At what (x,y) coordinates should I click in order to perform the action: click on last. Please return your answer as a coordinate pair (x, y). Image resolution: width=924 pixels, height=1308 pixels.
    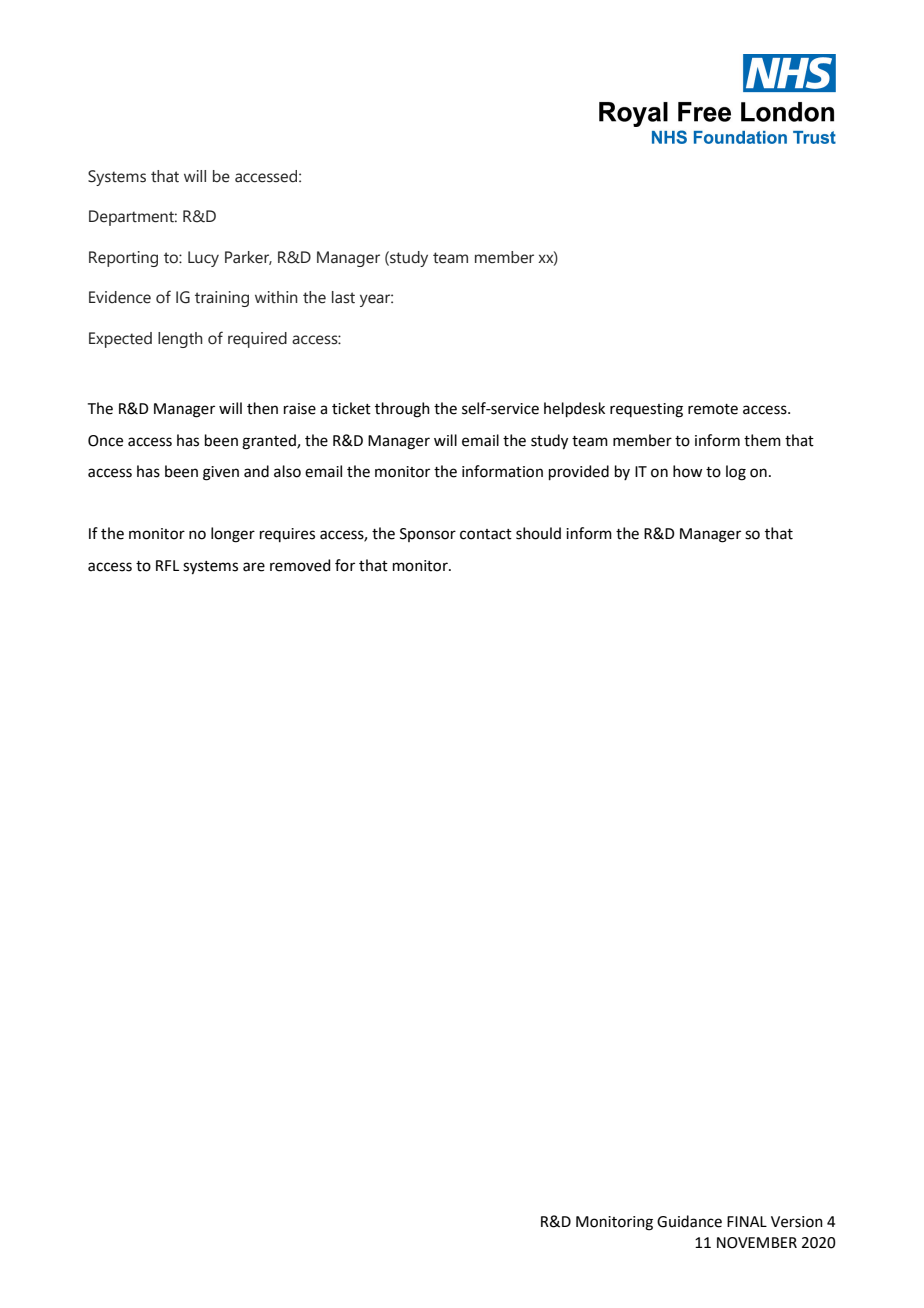
    Looking at the image, I should click on (343, 297).
